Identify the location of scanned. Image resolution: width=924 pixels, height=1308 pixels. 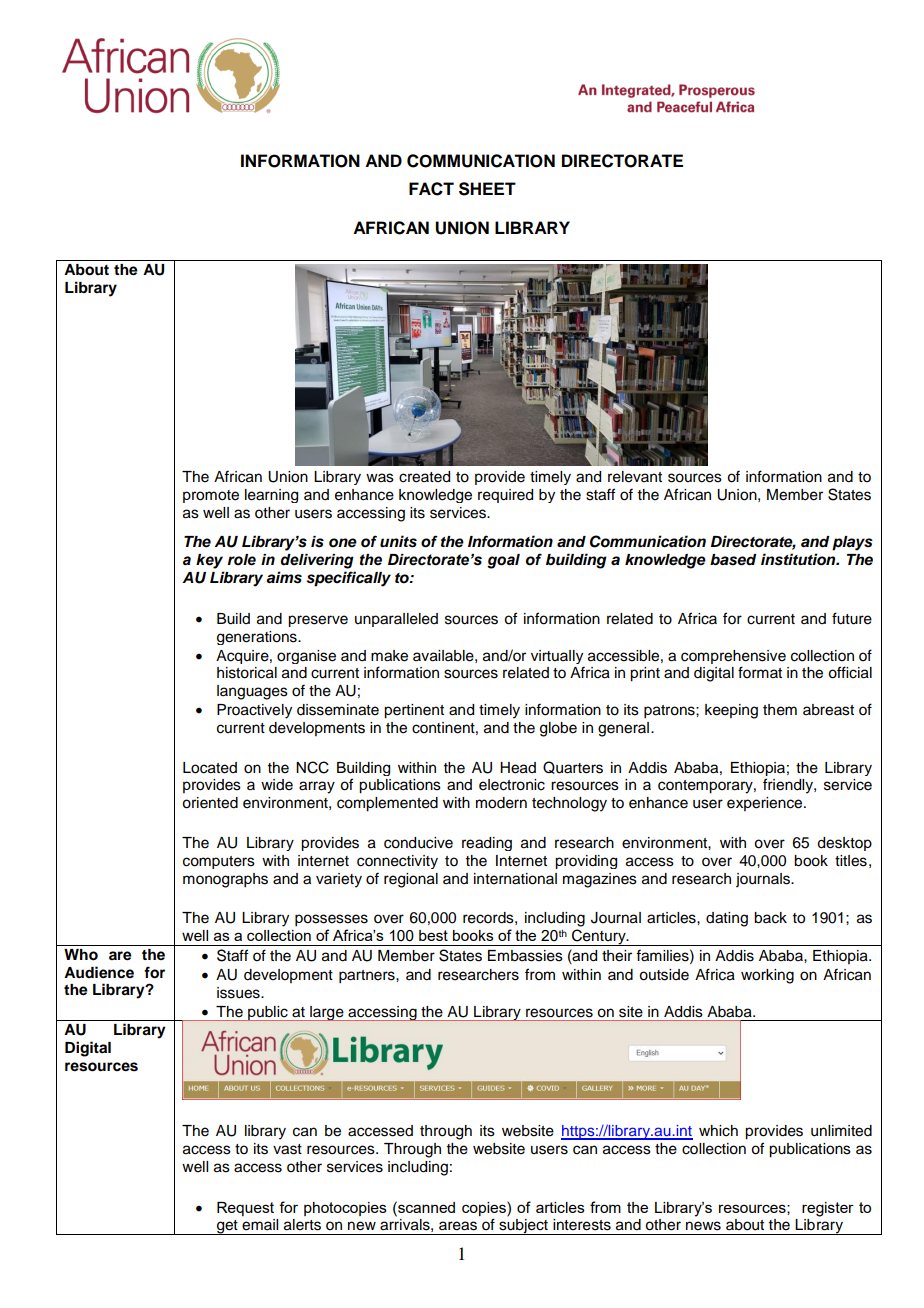
(425, 1207).
